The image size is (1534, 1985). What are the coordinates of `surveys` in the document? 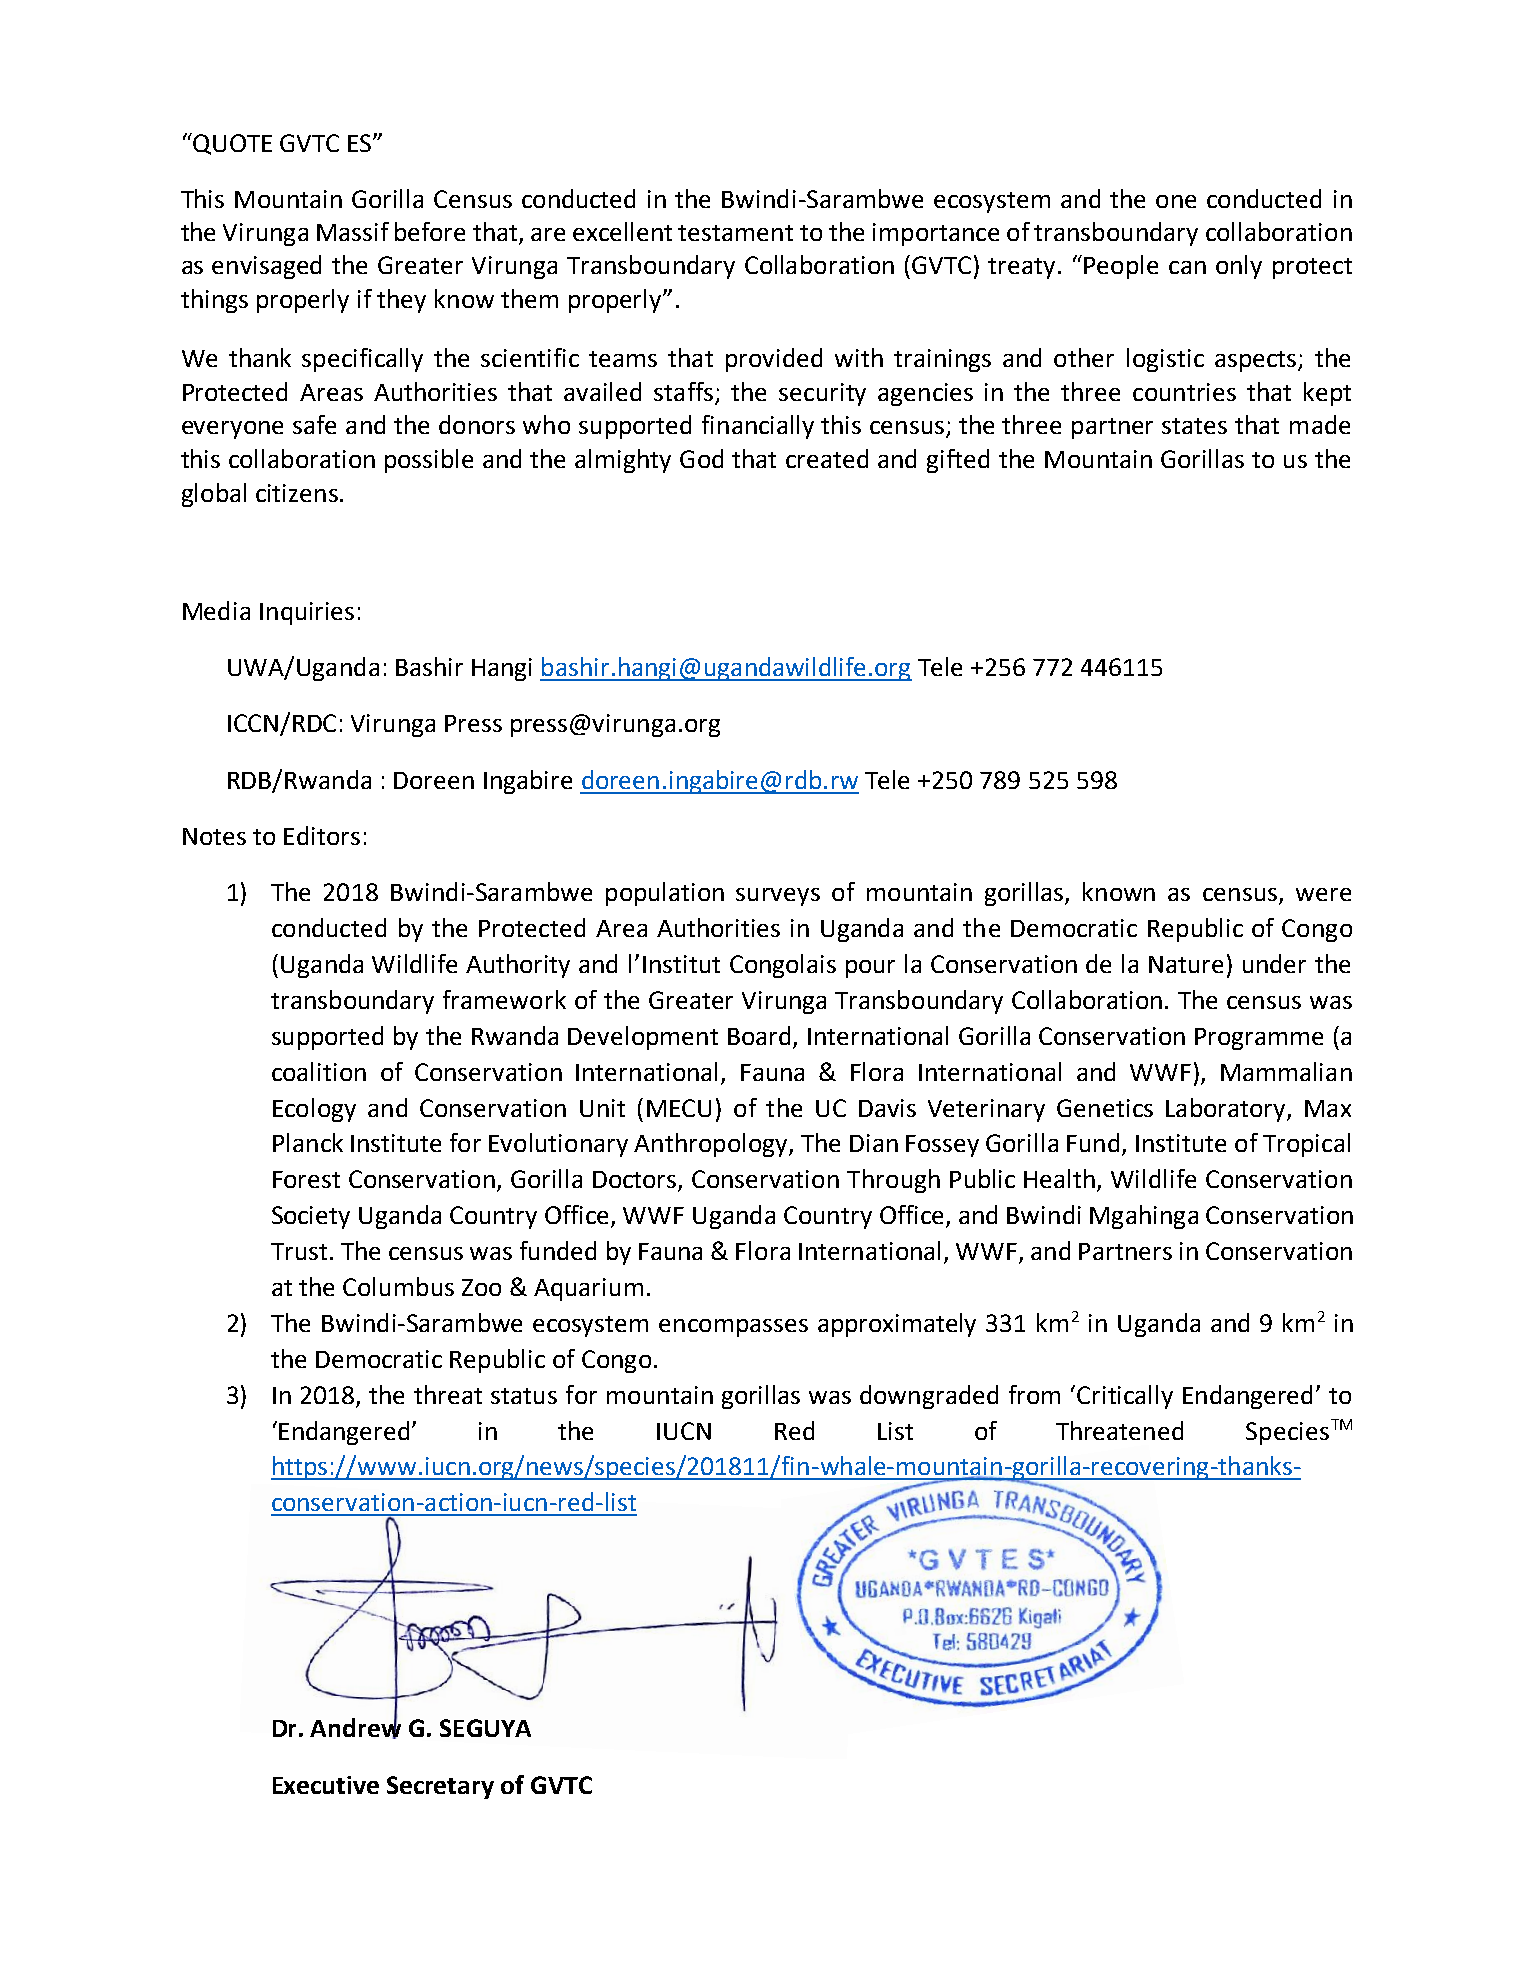 It's located at (778, 897).
